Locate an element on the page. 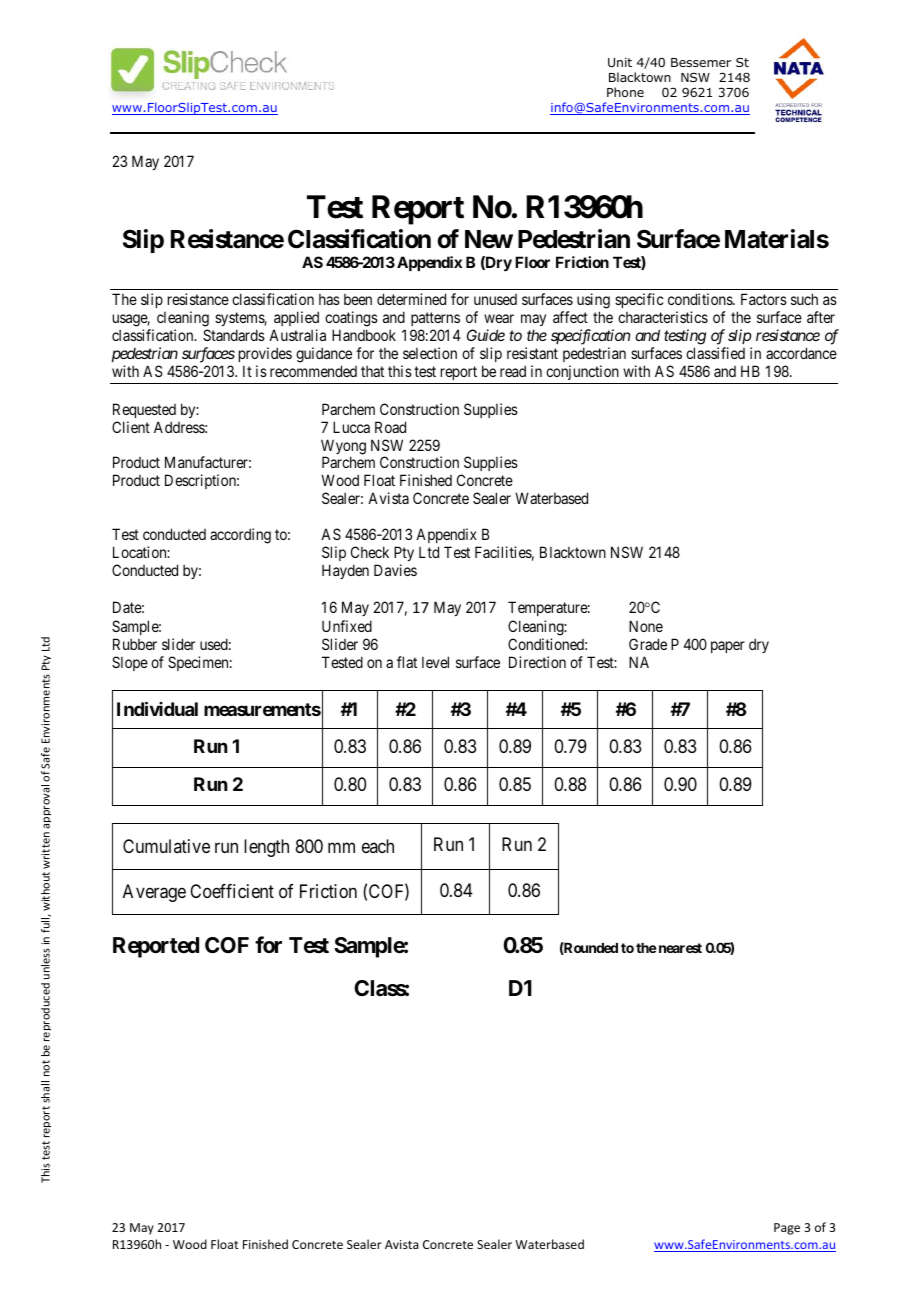 This page has height=1308, width=924. nearest is located at coordinates (679, 948).
